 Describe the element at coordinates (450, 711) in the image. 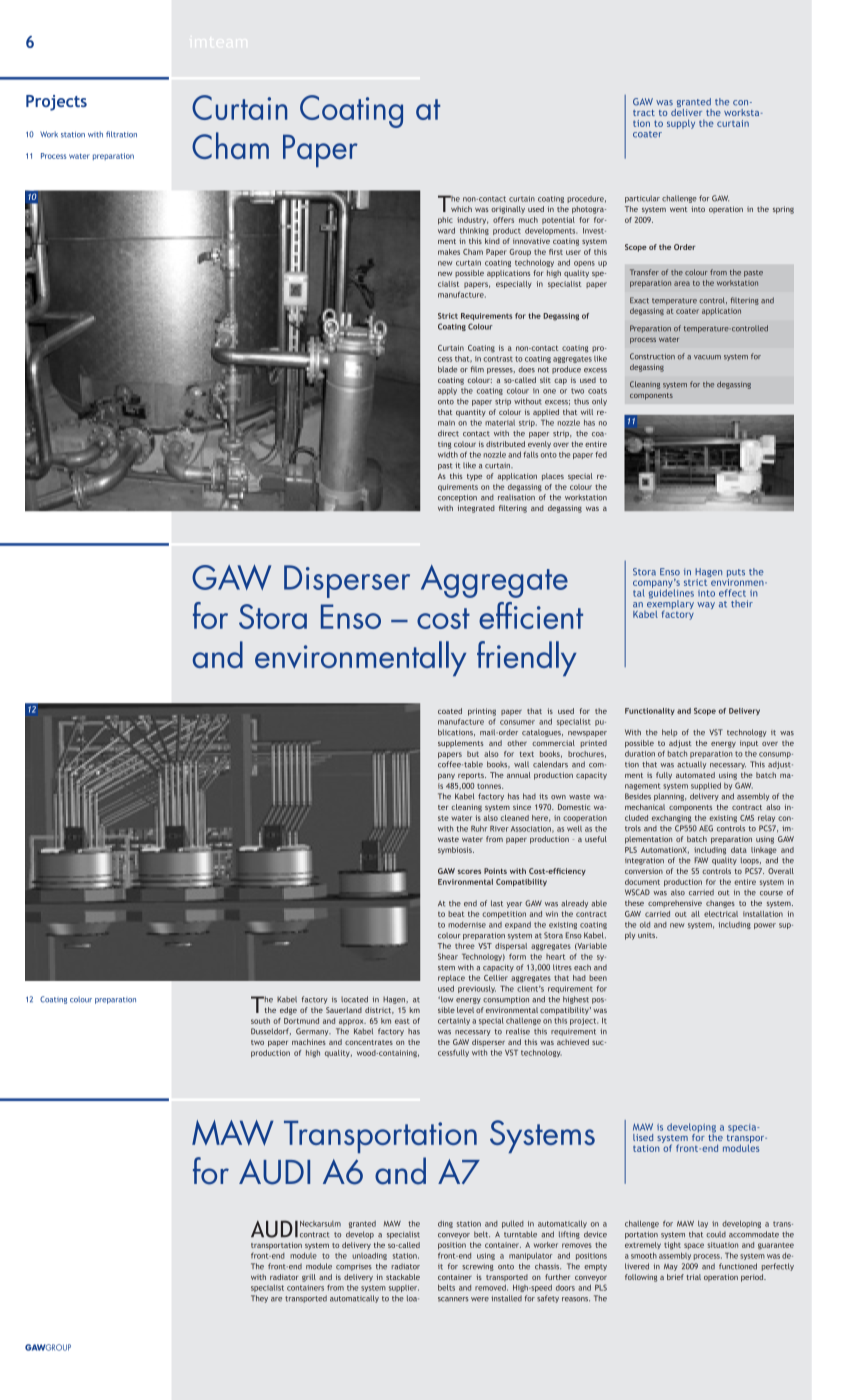

I see `coated` at that location.
